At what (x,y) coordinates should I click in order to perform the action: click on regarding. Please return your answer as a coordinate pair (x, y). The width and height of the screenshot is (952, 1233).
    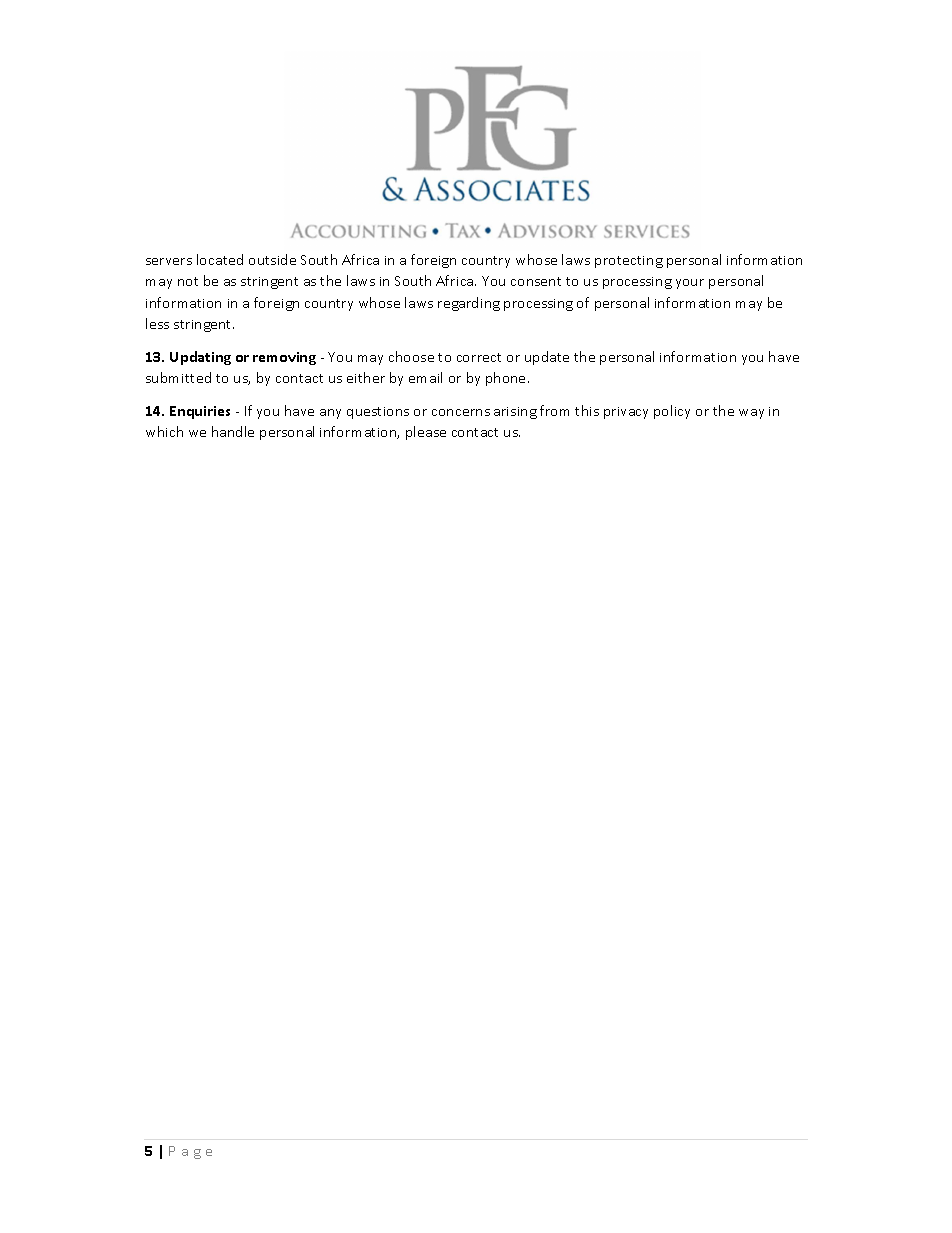
    Looking at the image, I should click on (469, 304).
